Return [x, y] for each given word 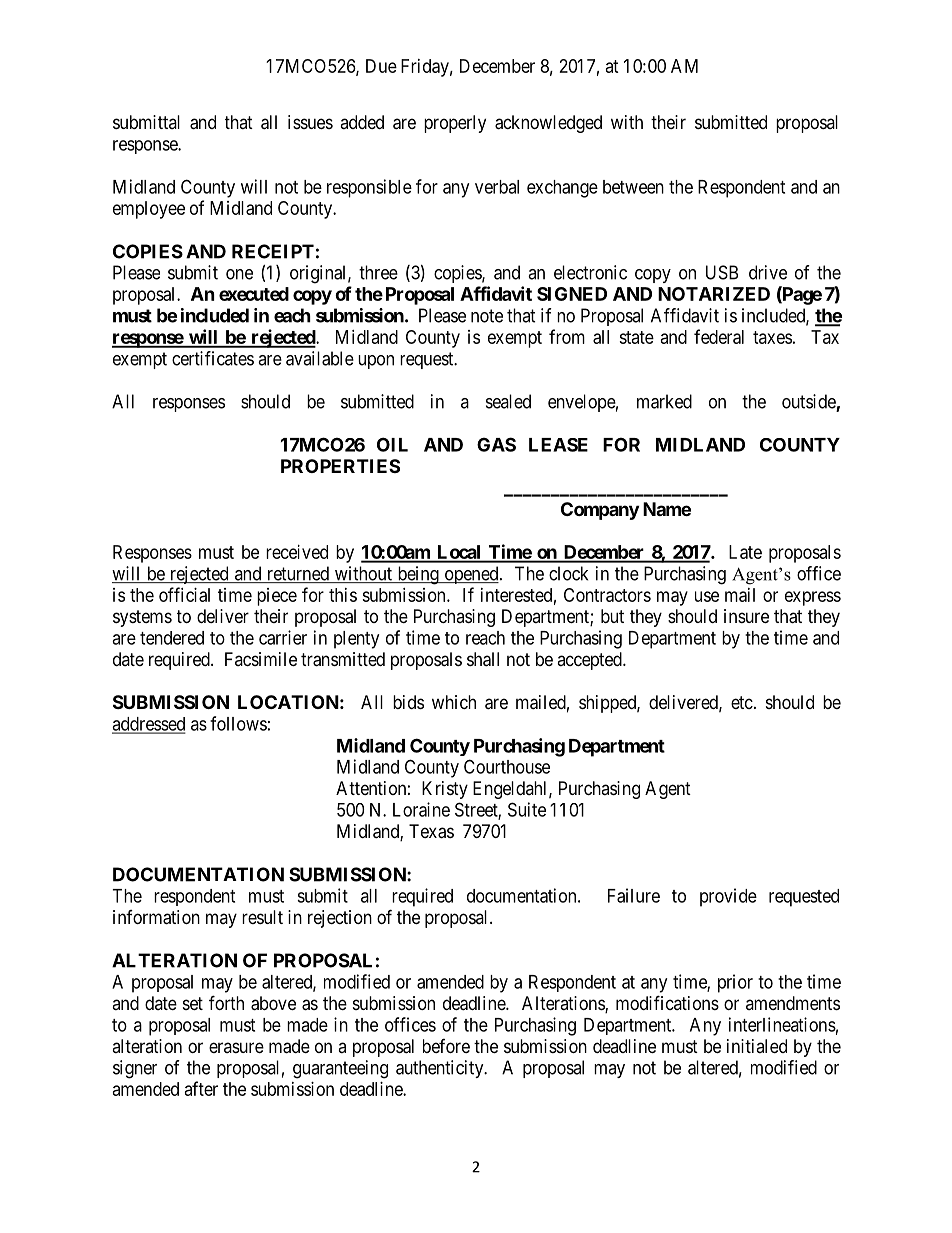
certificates [213, 358]
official [184, 594]
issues [310, 122]
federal [719, 336]
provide [728, 897]
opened [471, 575]
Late [745, 552]
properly [455, 124]
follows [238, 723]
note [487, 316]
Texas [431, 831]
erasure [236, 1047]
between [633, 187]
